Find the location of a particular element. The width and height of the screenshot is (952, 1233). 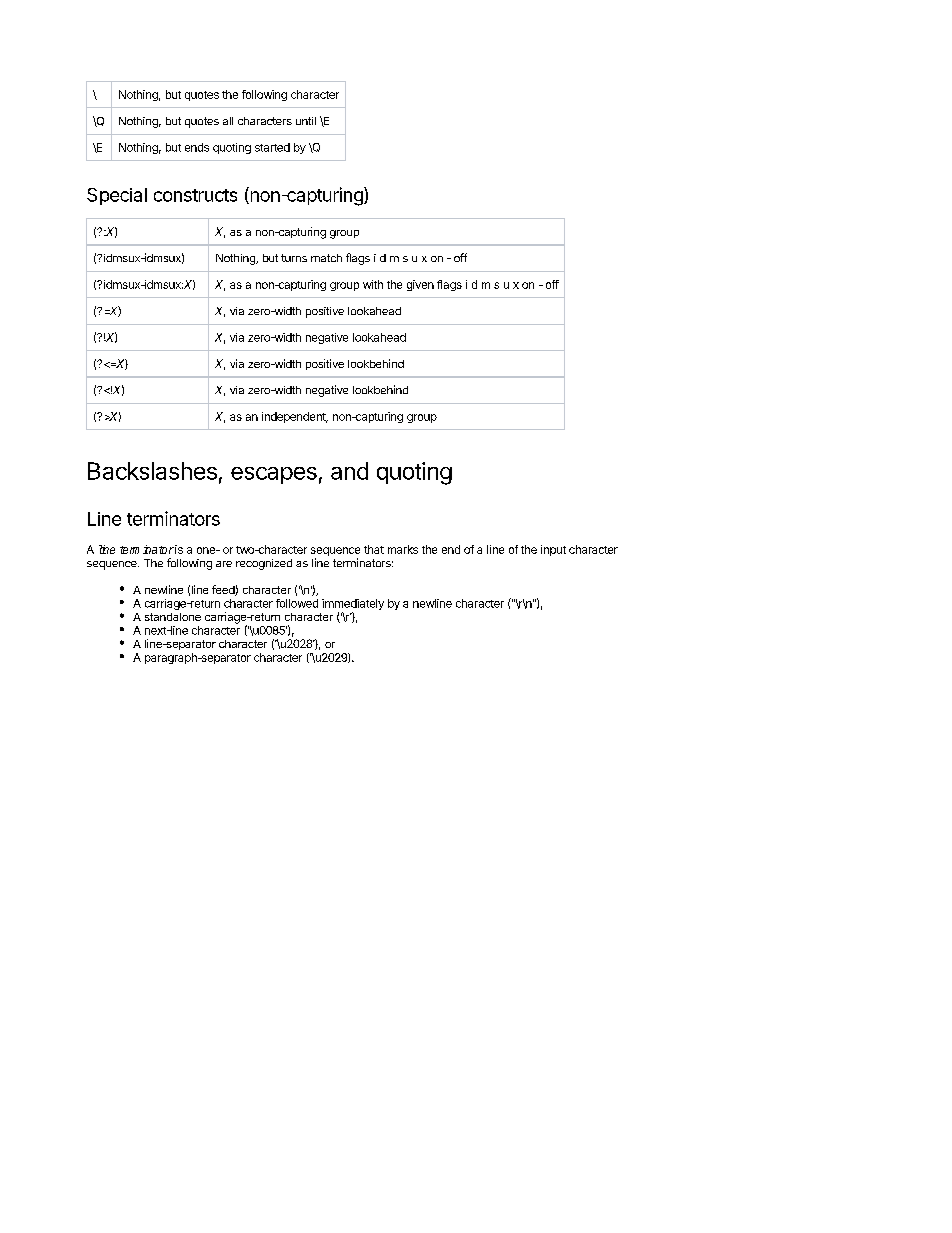

given is located at coordinates (420, 285).
